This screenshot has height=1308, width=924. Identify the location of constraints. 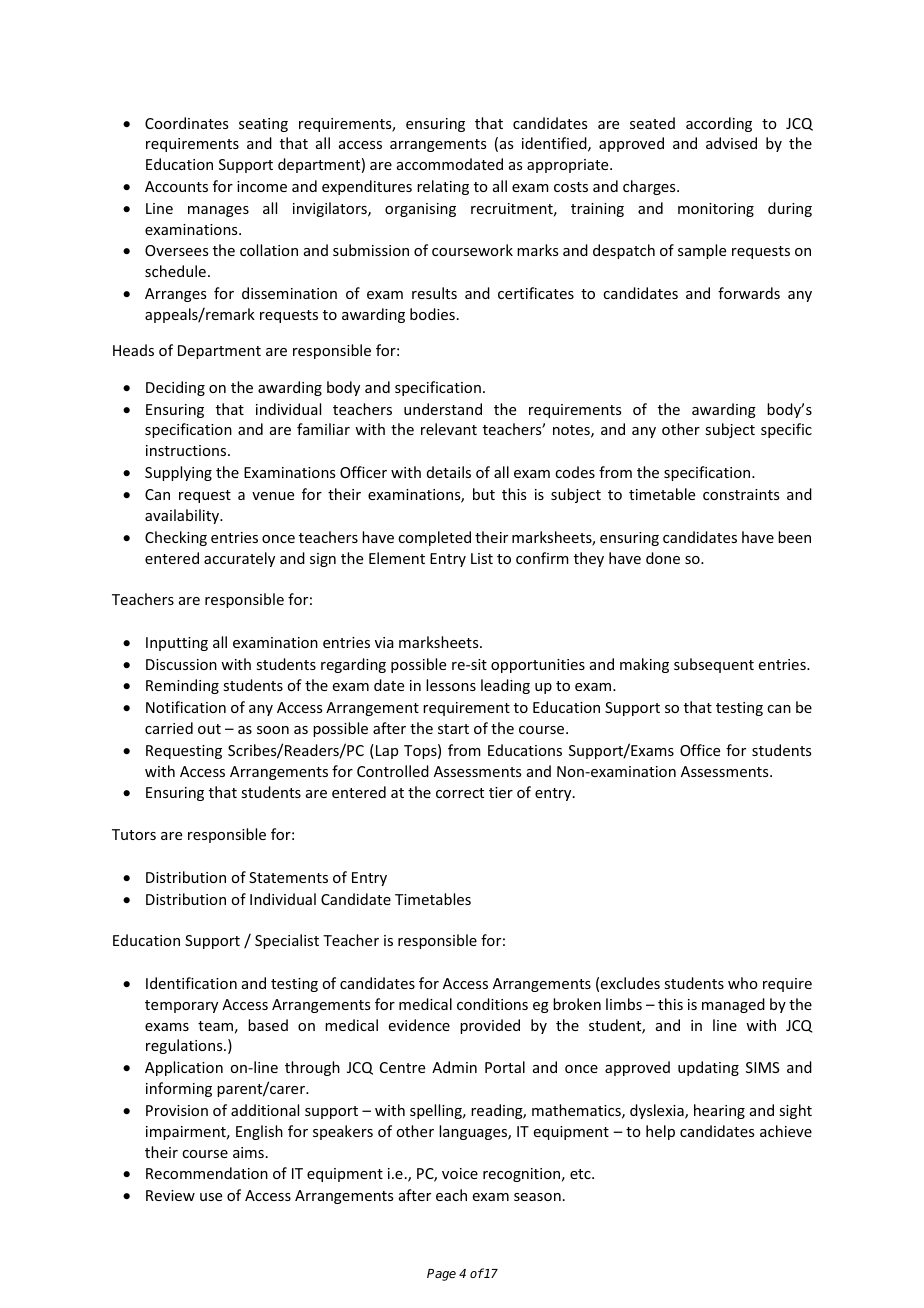
(741, 494).
